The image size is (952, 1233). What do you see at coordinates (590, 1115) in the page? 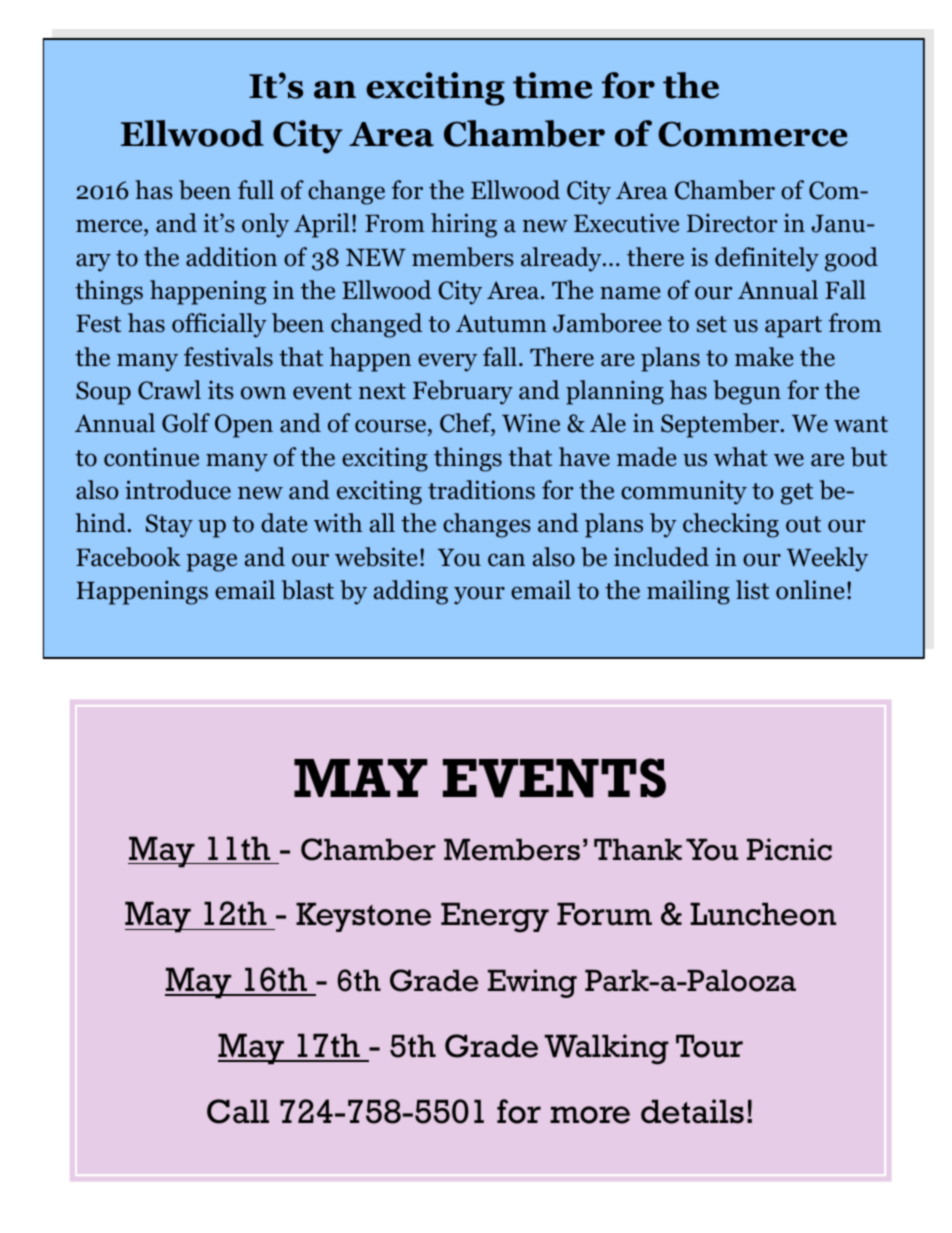
I see `more` at bounding box center [590, 1115].
